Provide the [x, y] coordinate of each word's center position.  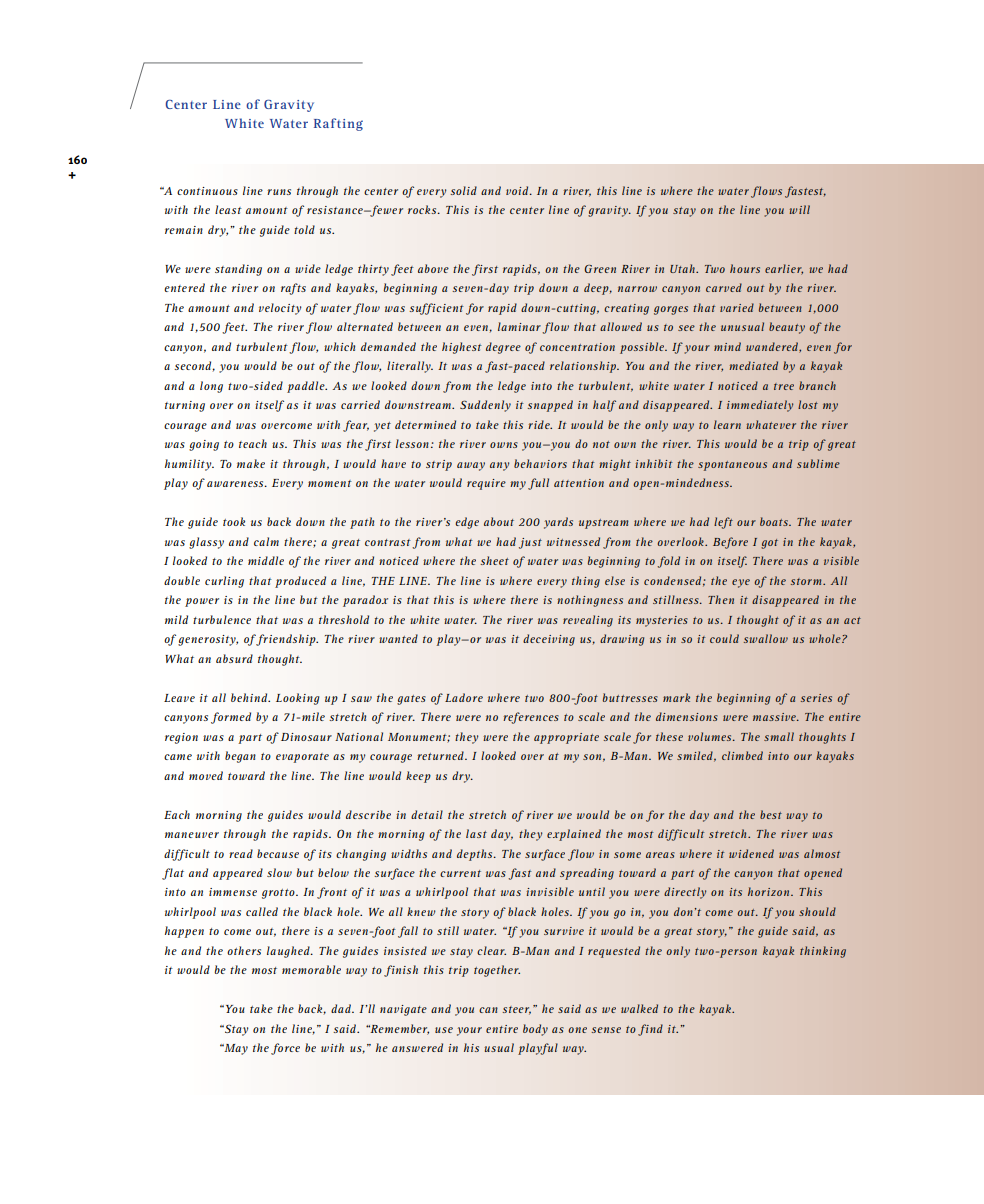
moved [206, 775]
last [476, 833]
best [771, 814]
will [799, 209]
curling [224, 582]
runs [279, 192]
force [285, 1049]
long [211, 387]
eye [741, 583]
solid [463, 190]
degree [503, 348]
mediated [753, 365]
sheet [494, 560]
